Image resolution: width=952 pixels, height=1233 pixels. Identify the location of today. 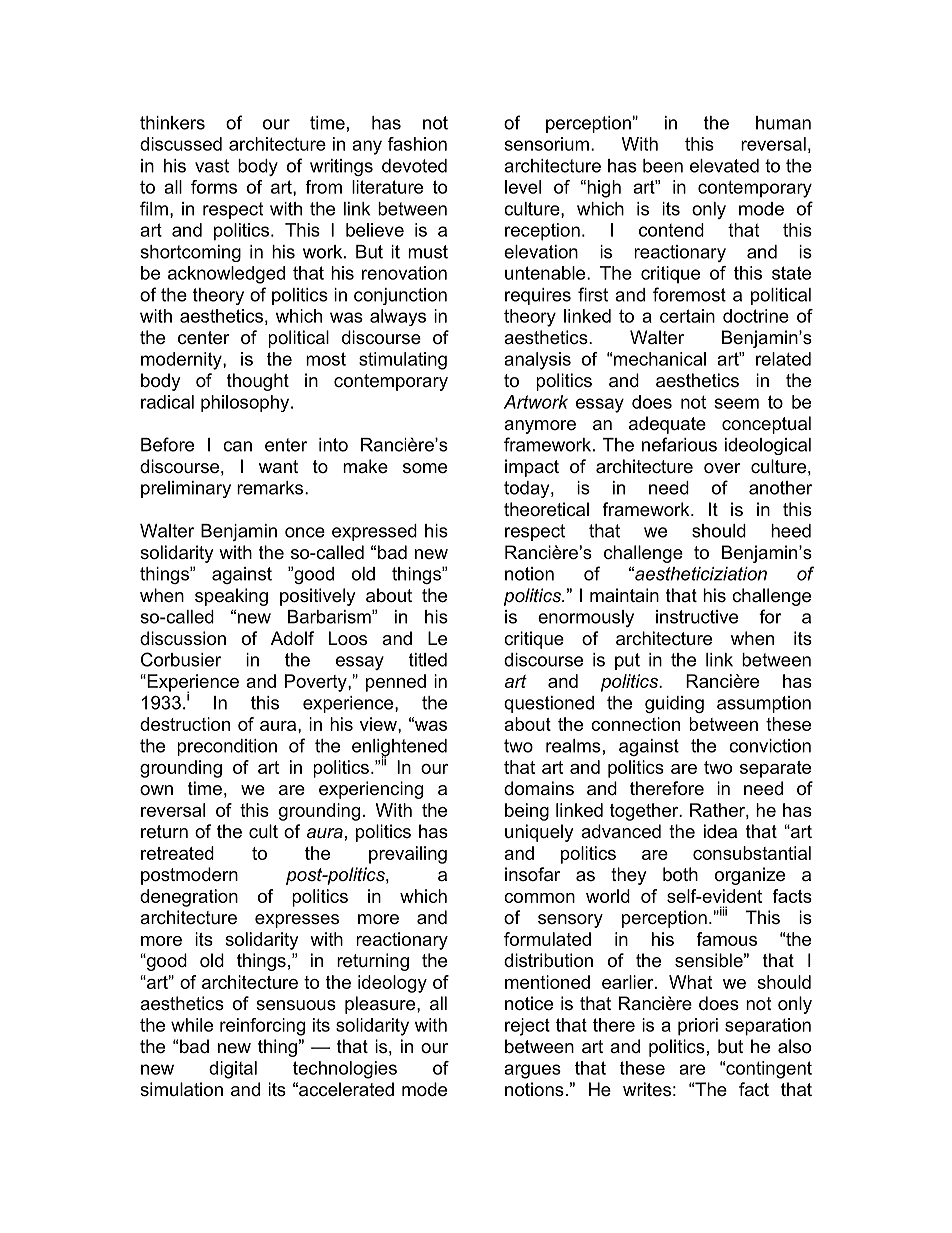
(528, 489).
